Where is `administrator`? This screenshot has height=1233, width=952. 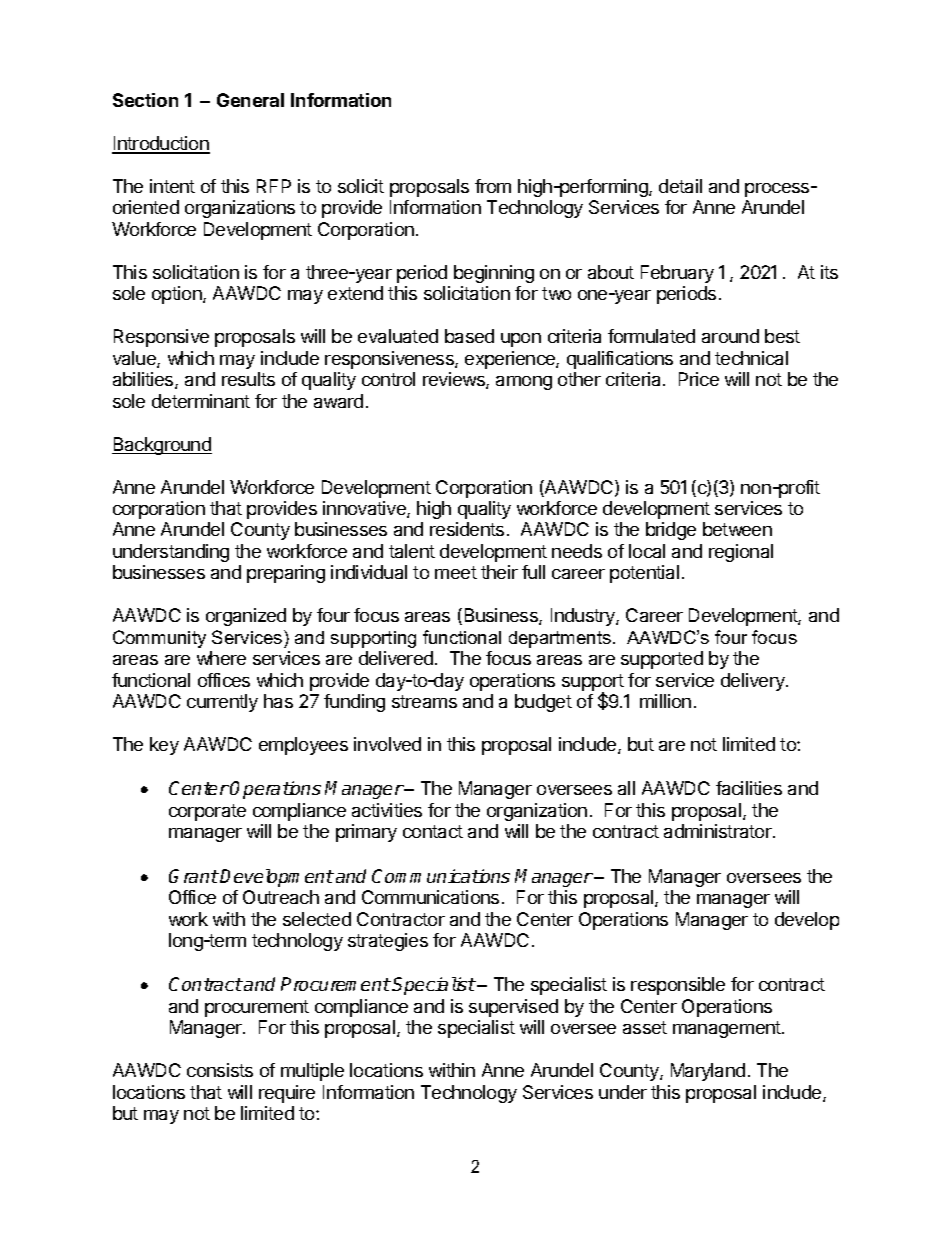
administrator is located at coordinates (719, 831).
